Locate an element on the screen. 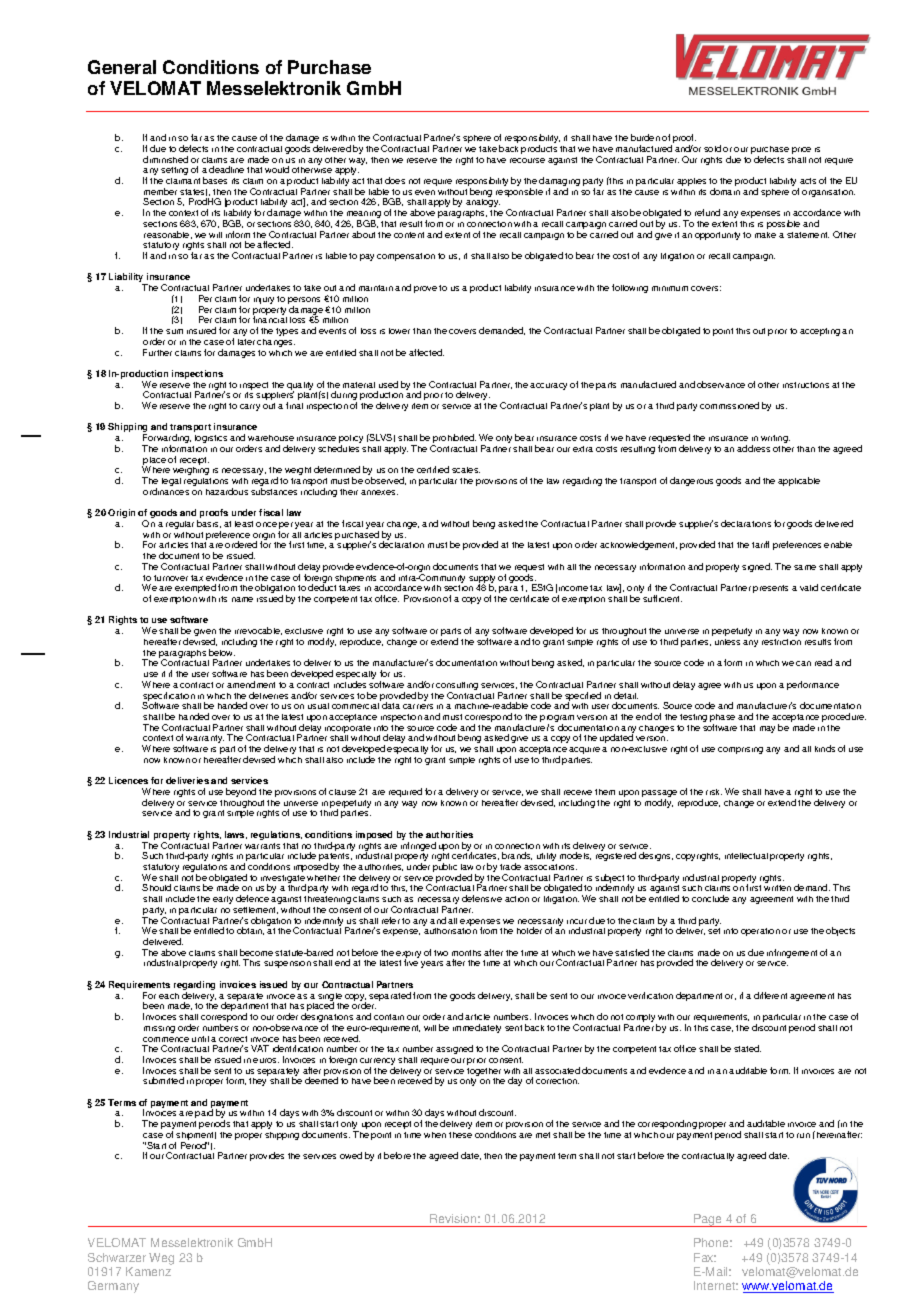 This screenshot has width=924, height=1308. months is located at coordinates (466, 953).
